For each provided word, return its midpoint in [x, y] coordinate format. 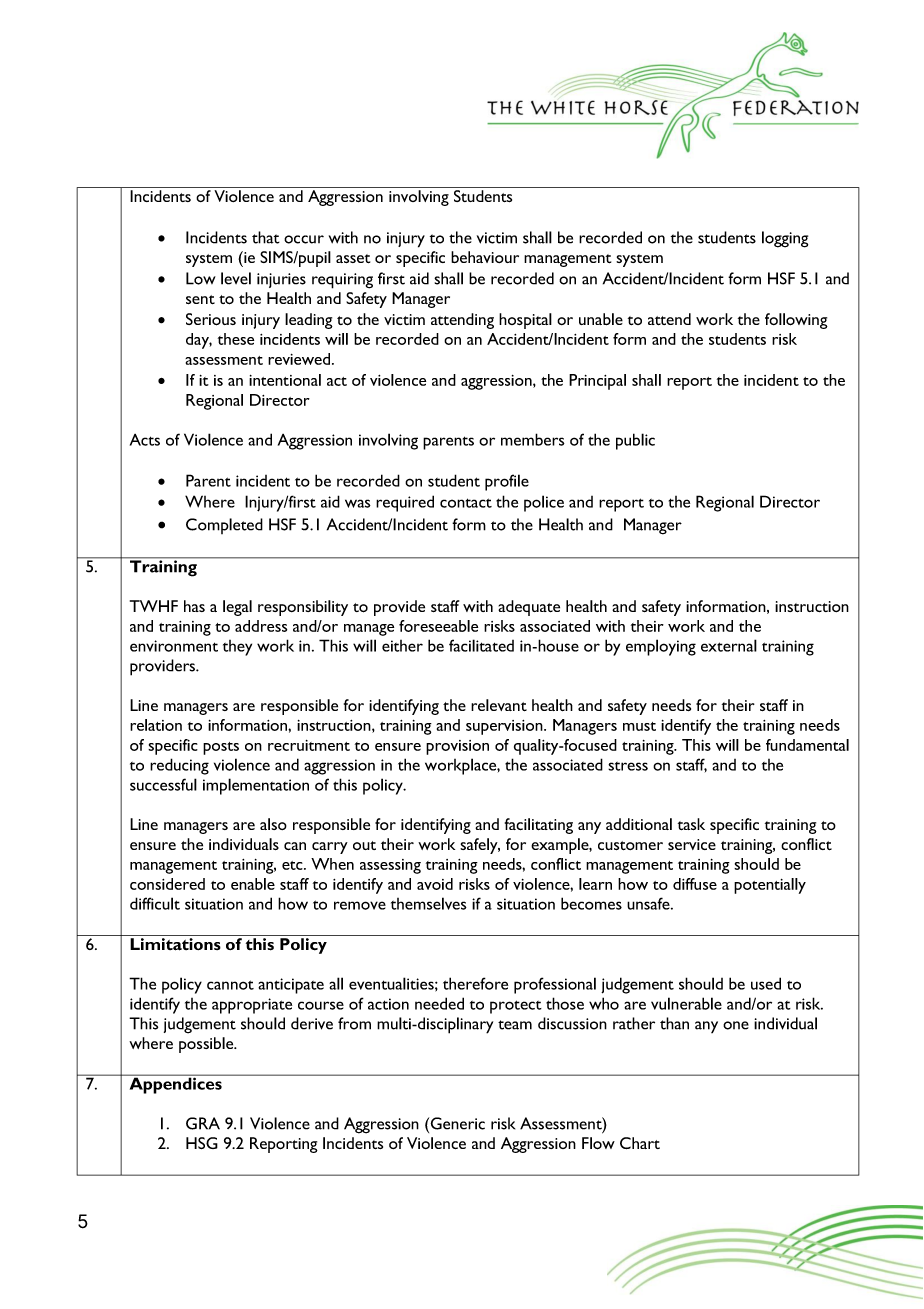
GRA [203, 1123]
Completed [224, 526]
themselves [429, 903]
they [237, 648]
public [635, 441]
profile [507, 482]
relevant [499, 705]
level [236, 278]
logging [785, 239]
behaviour [485, 257]
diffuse [695, 884]
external [729, 645]
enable [253, 884]
